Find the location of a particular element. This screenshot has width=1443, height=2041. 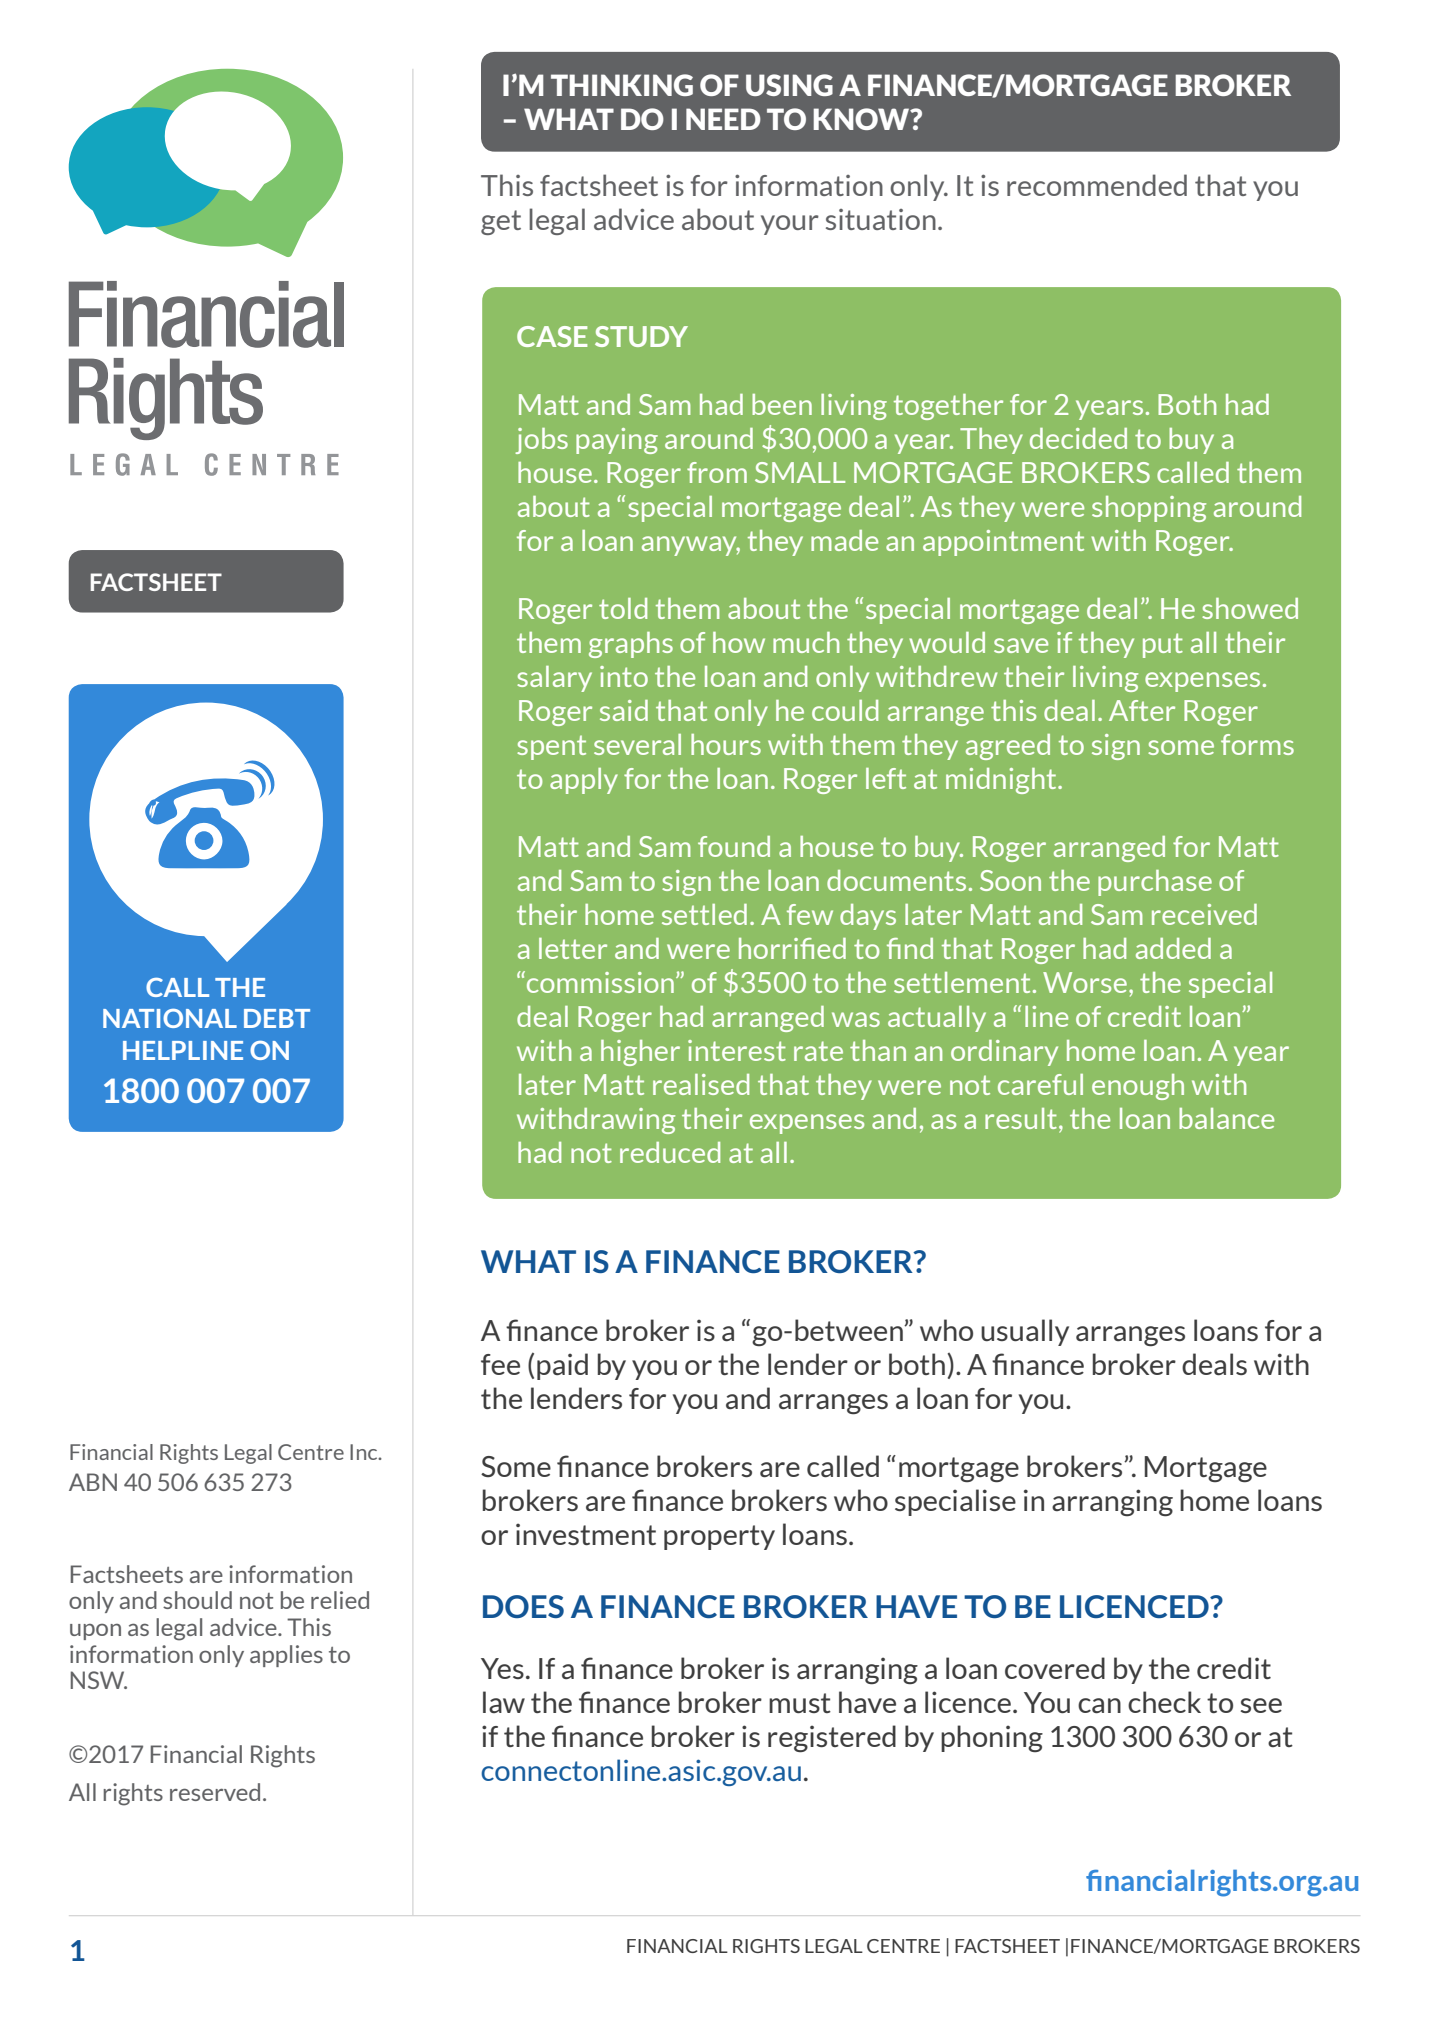

THINKING is located at coordinates (622, 85).
